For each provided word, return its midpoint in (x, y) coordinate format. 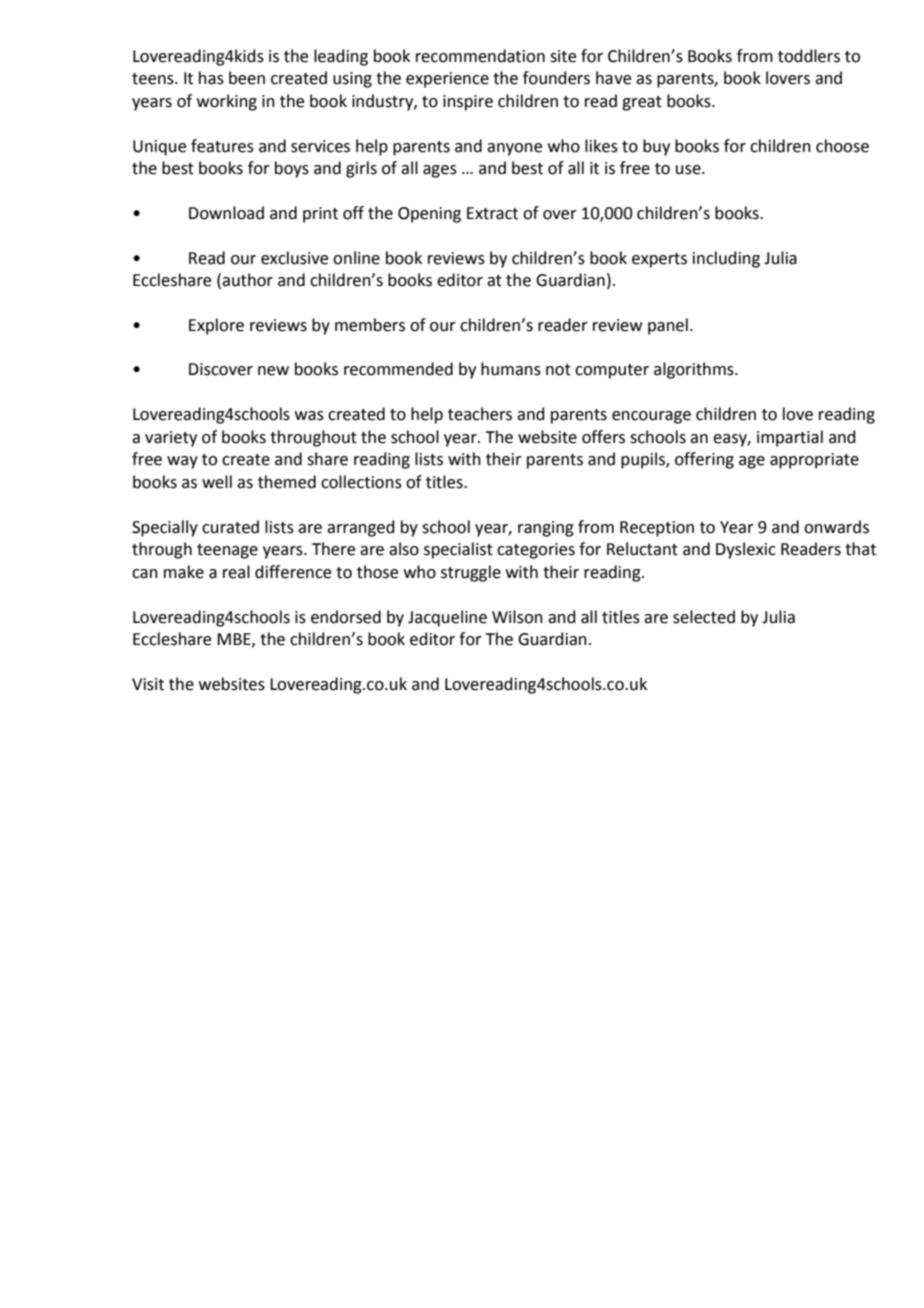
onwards (836, 527)
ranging (546, 529)
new (273, 371)
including (726, 259)
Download (226, 213)
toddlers (809, 56)
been (247, 78)
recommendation (480, 56)
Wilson (517, 617)
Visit (148, 684)
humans (511, 369)
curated (230, 527)
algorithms (695, 370)
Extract (492, 213)
